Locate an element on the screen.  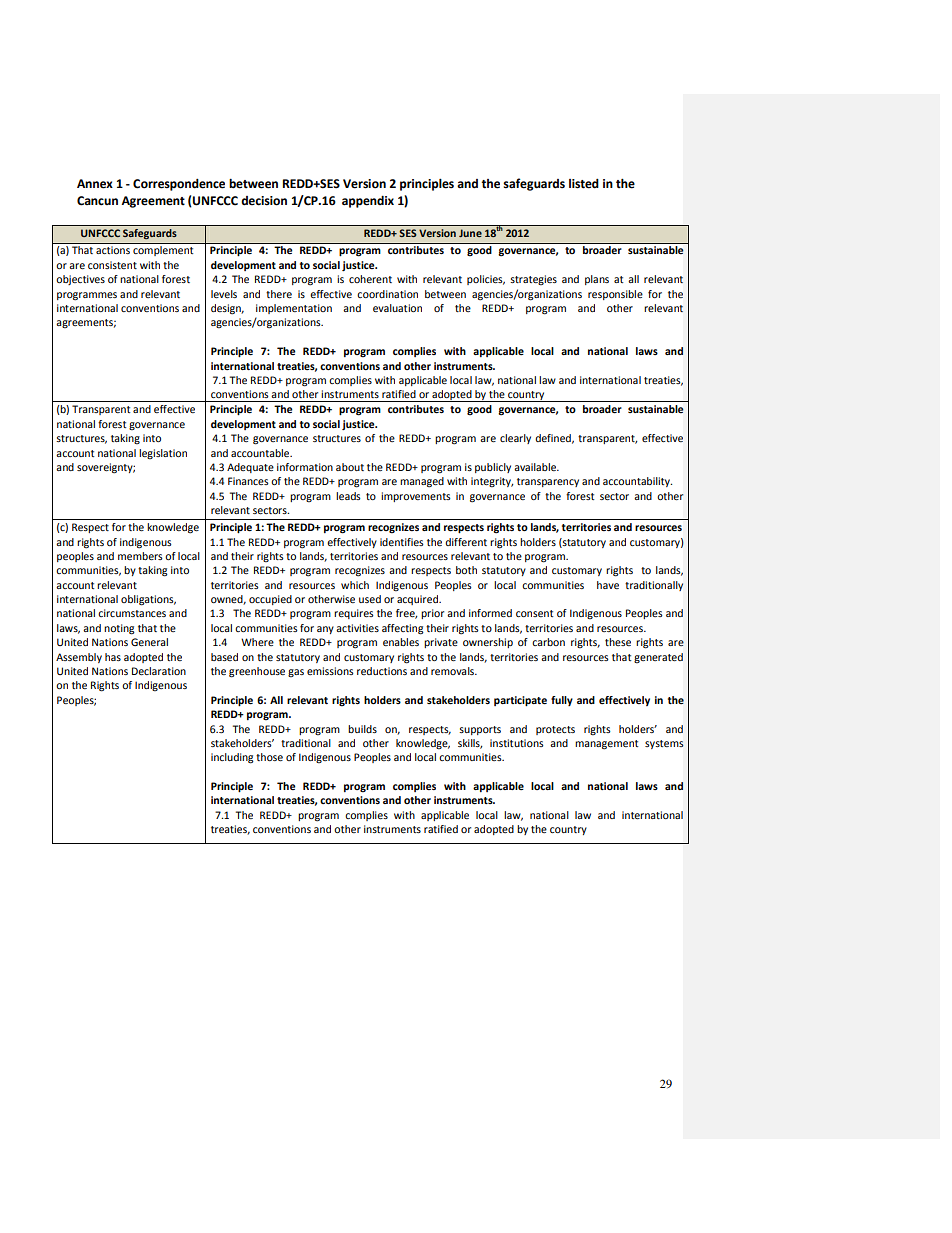
evaluation is located at coordinates (397, 308).
